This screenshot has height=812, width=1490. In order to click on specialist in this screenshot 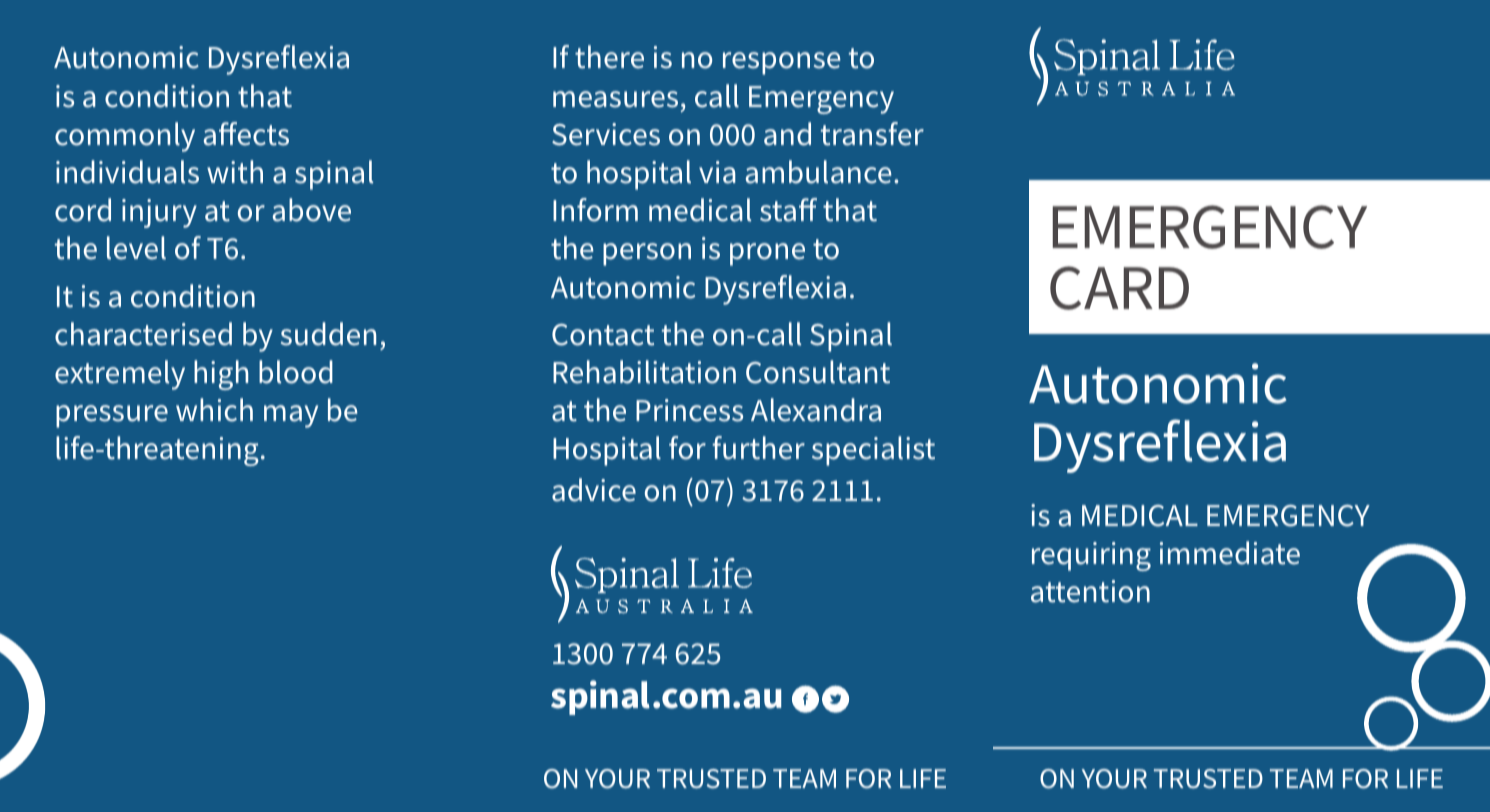, I will do `click(873, 451)`.
